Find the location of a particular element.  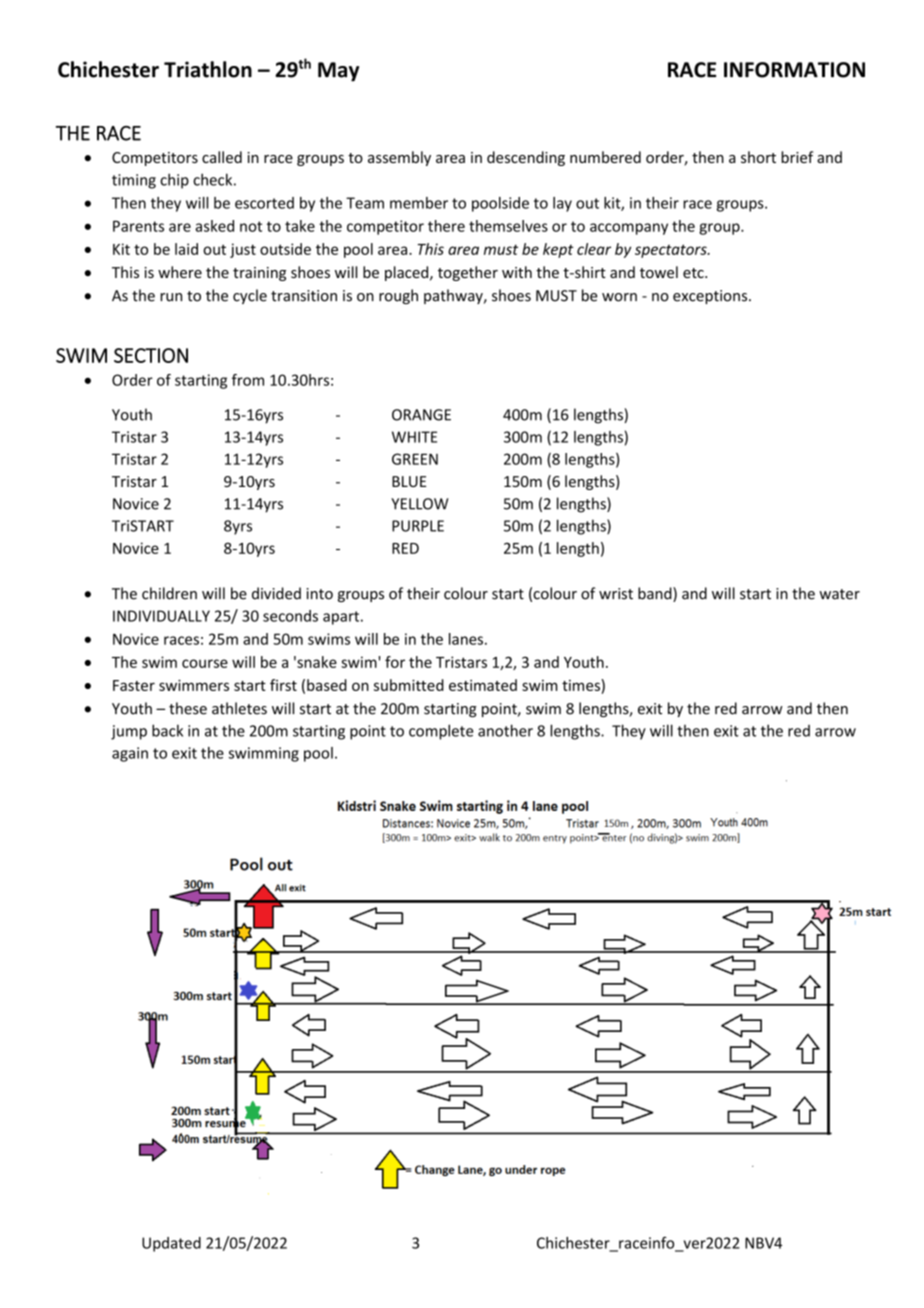

water is located at coordinates (839, 594).
